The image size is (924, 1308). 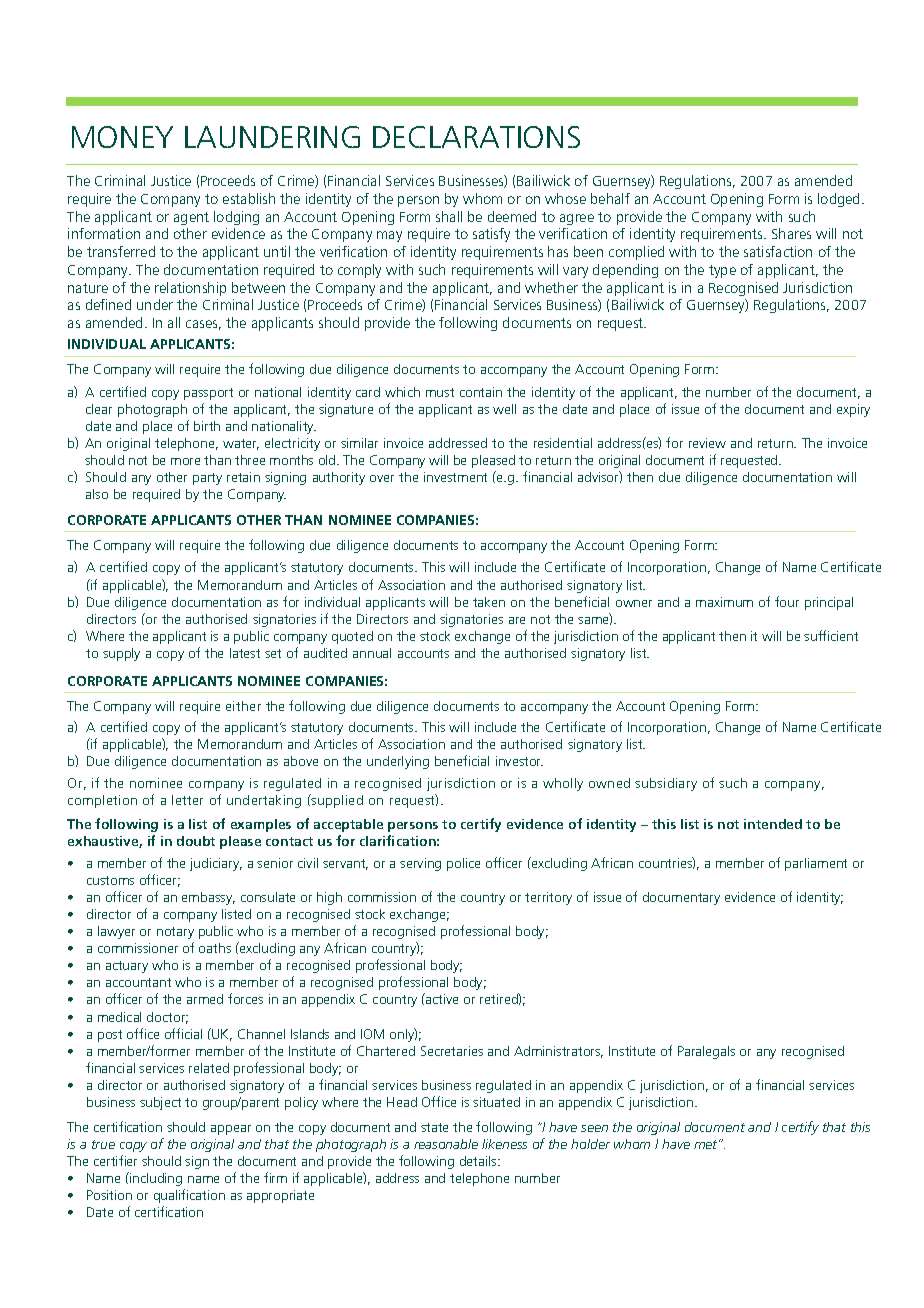 I want to click on taken, so click(x=489, y=602).
